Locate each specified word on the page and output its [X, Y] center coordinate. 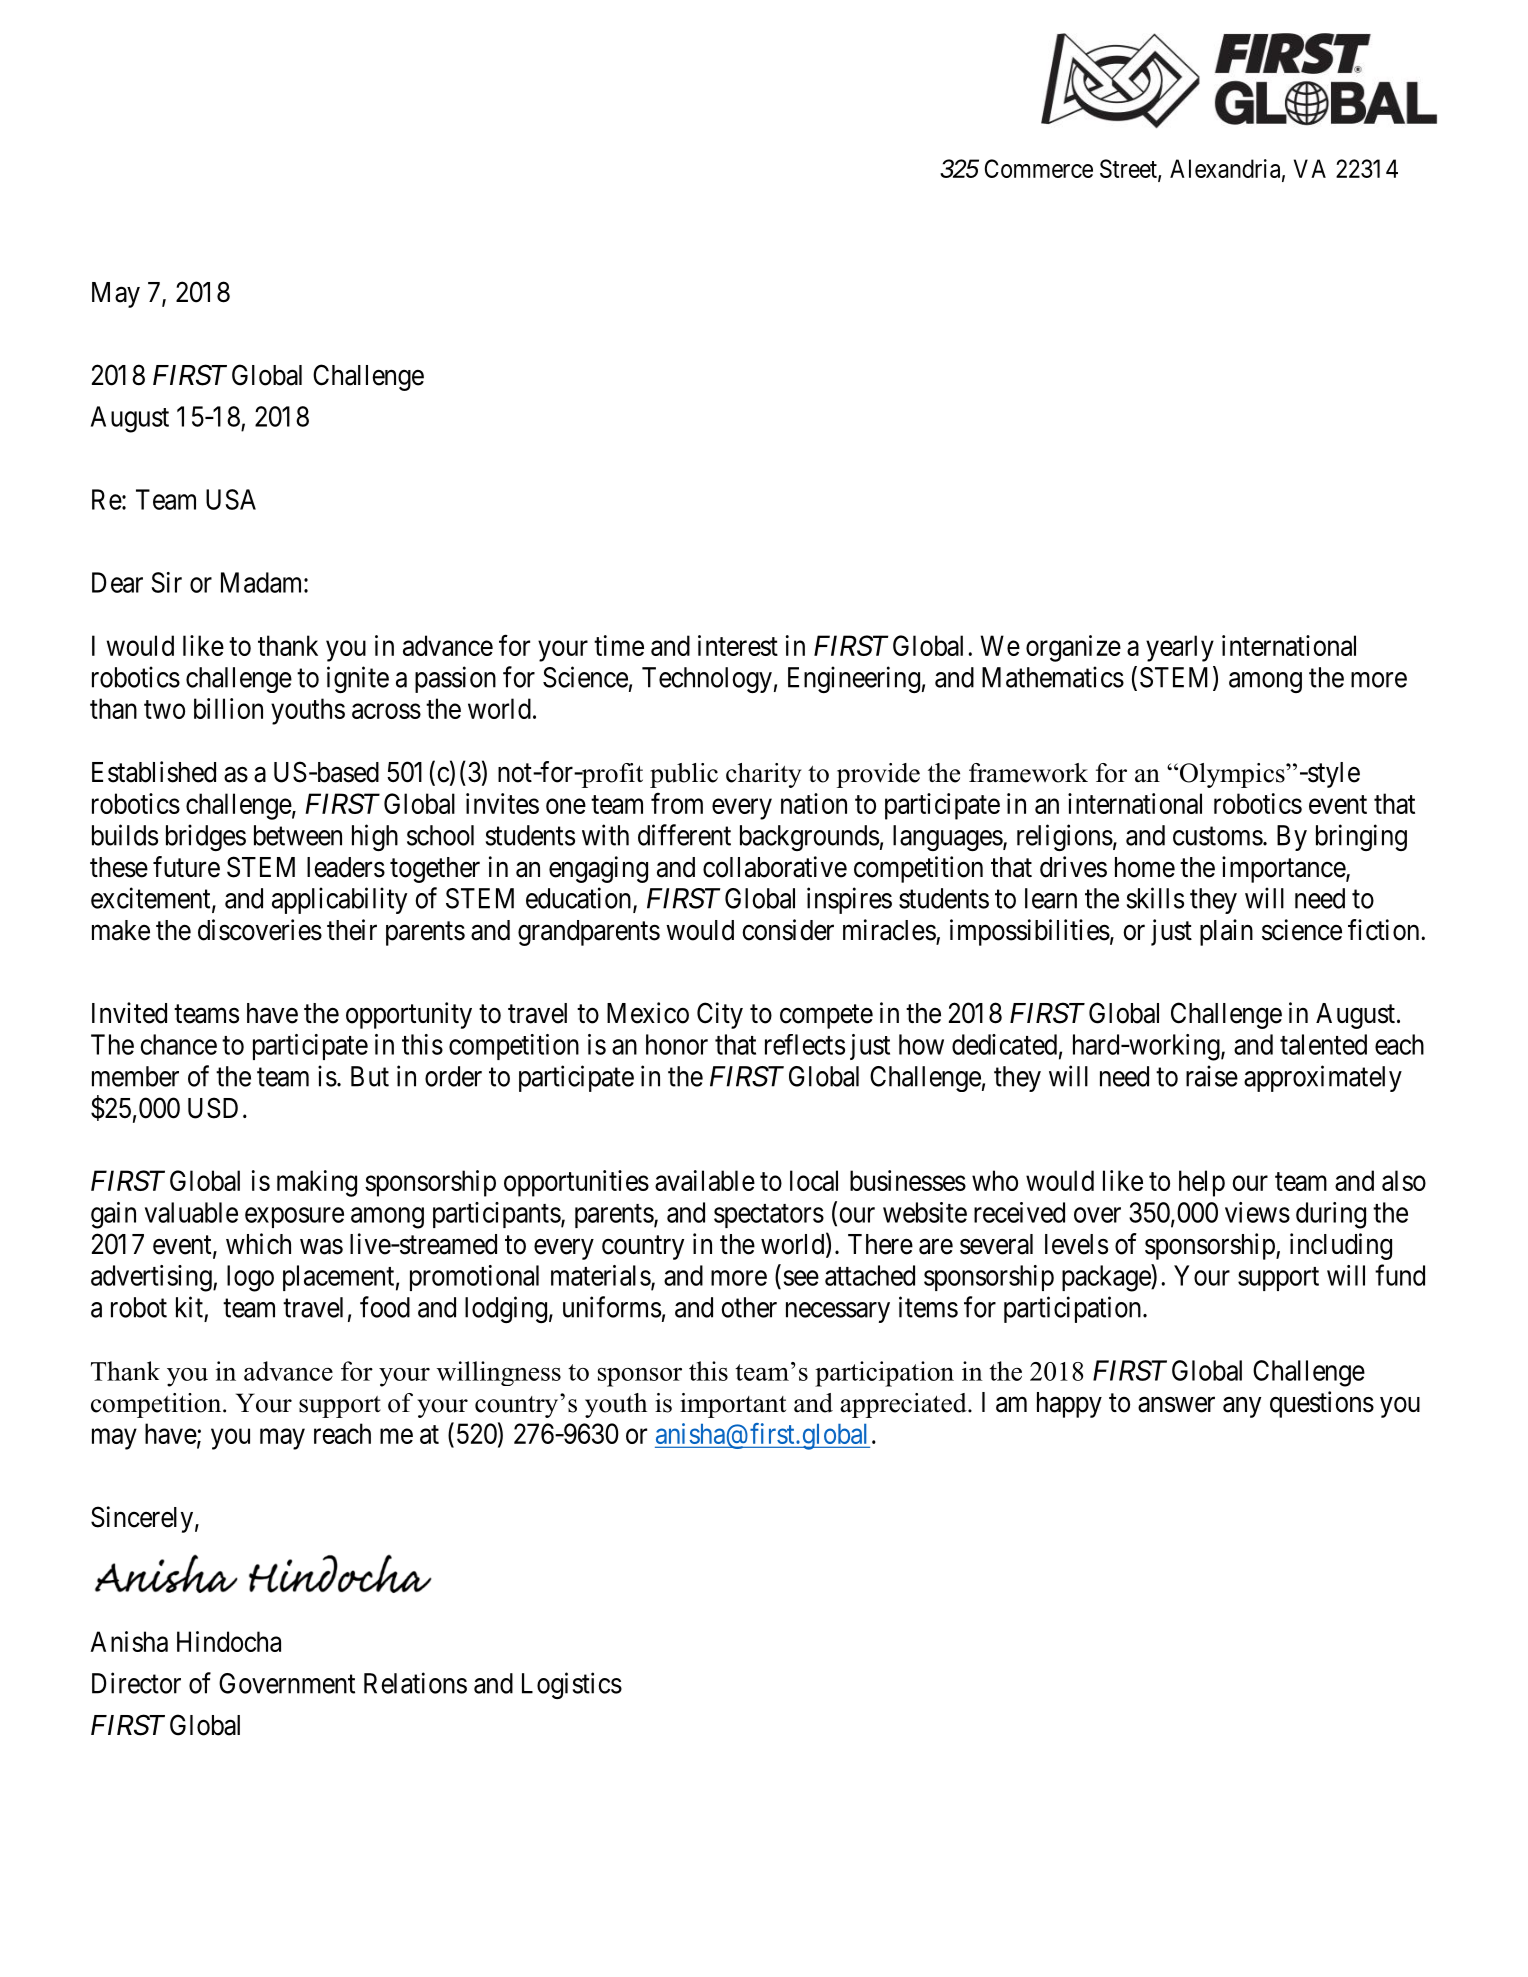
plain [1226, 932]
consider [788, 930]
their [352, 930]
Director [136, 1683]
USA [231, 499]
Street [1129, 169]
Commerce [1039, 168]
